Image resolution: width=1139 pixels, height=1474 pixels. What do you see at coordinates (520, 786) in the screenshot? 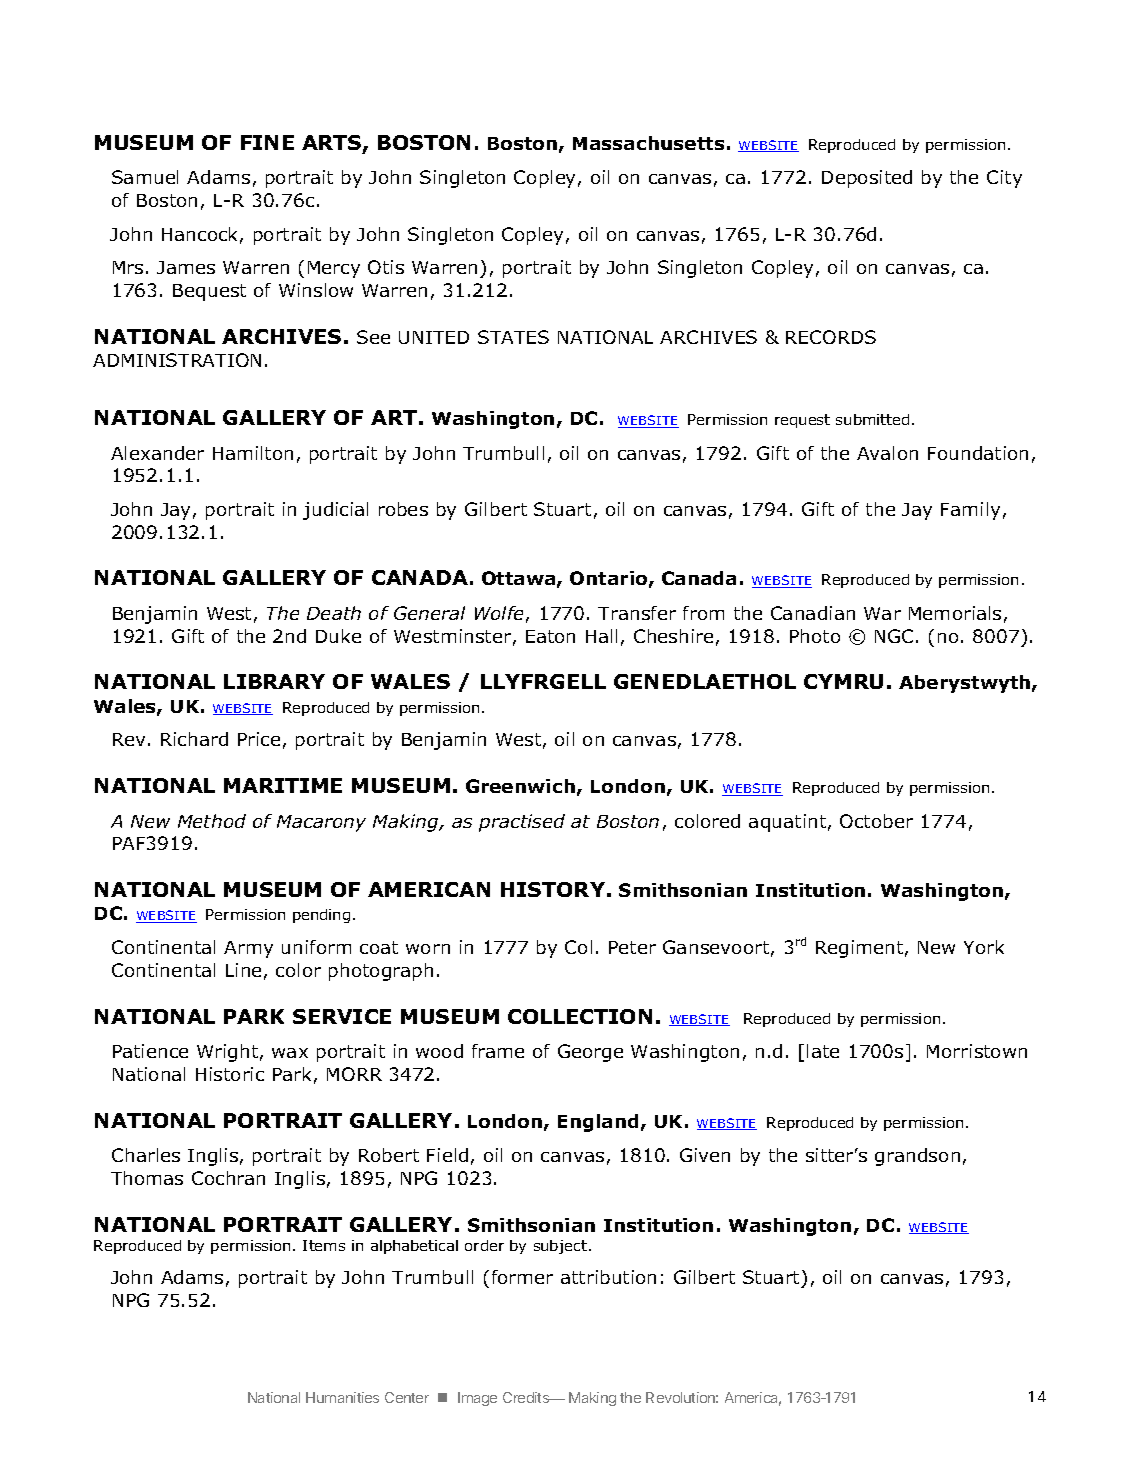
I see `Greenwich` at bounding box center [520, 786].
